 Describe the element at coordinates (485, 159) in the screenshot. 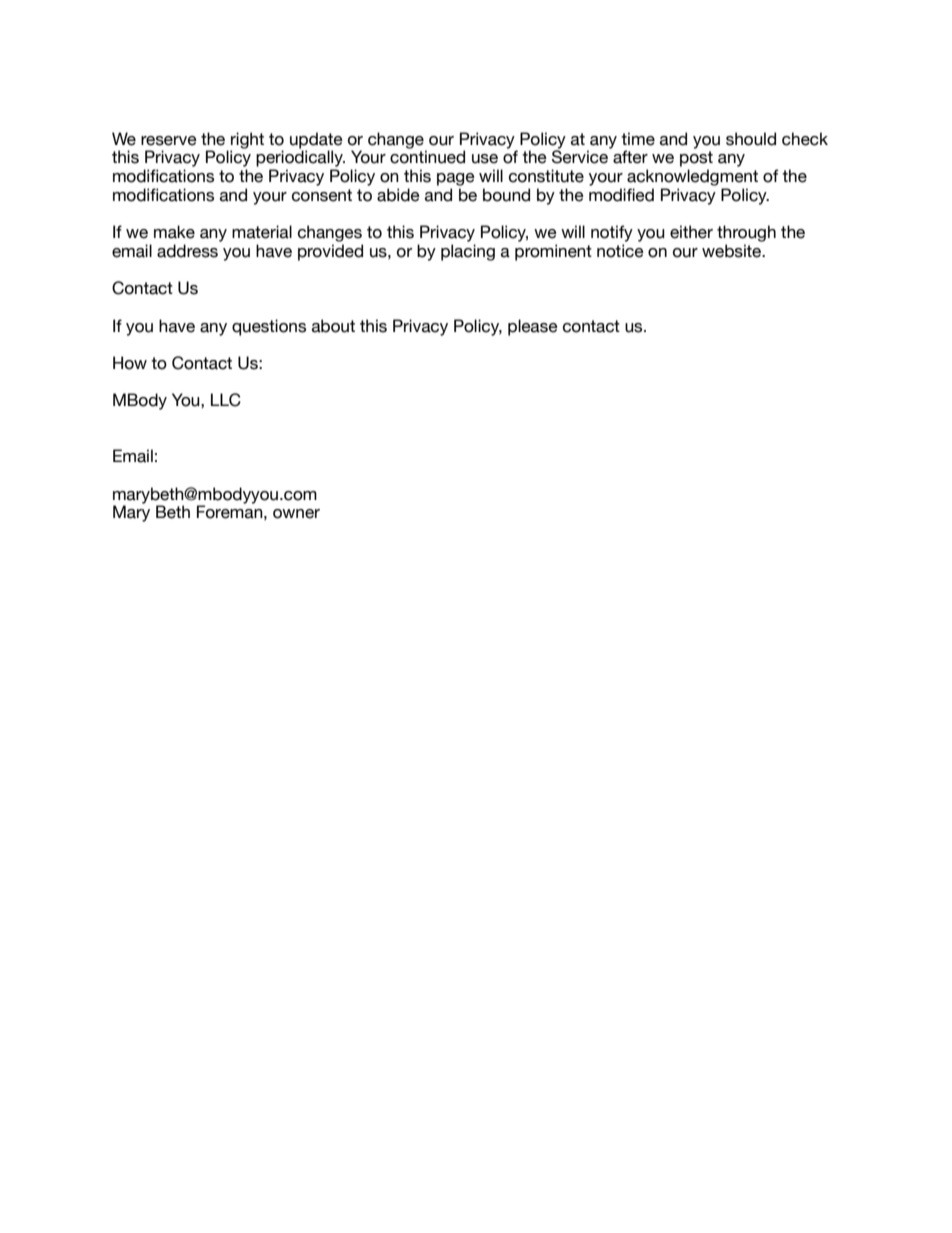

I see `use` at that location.
